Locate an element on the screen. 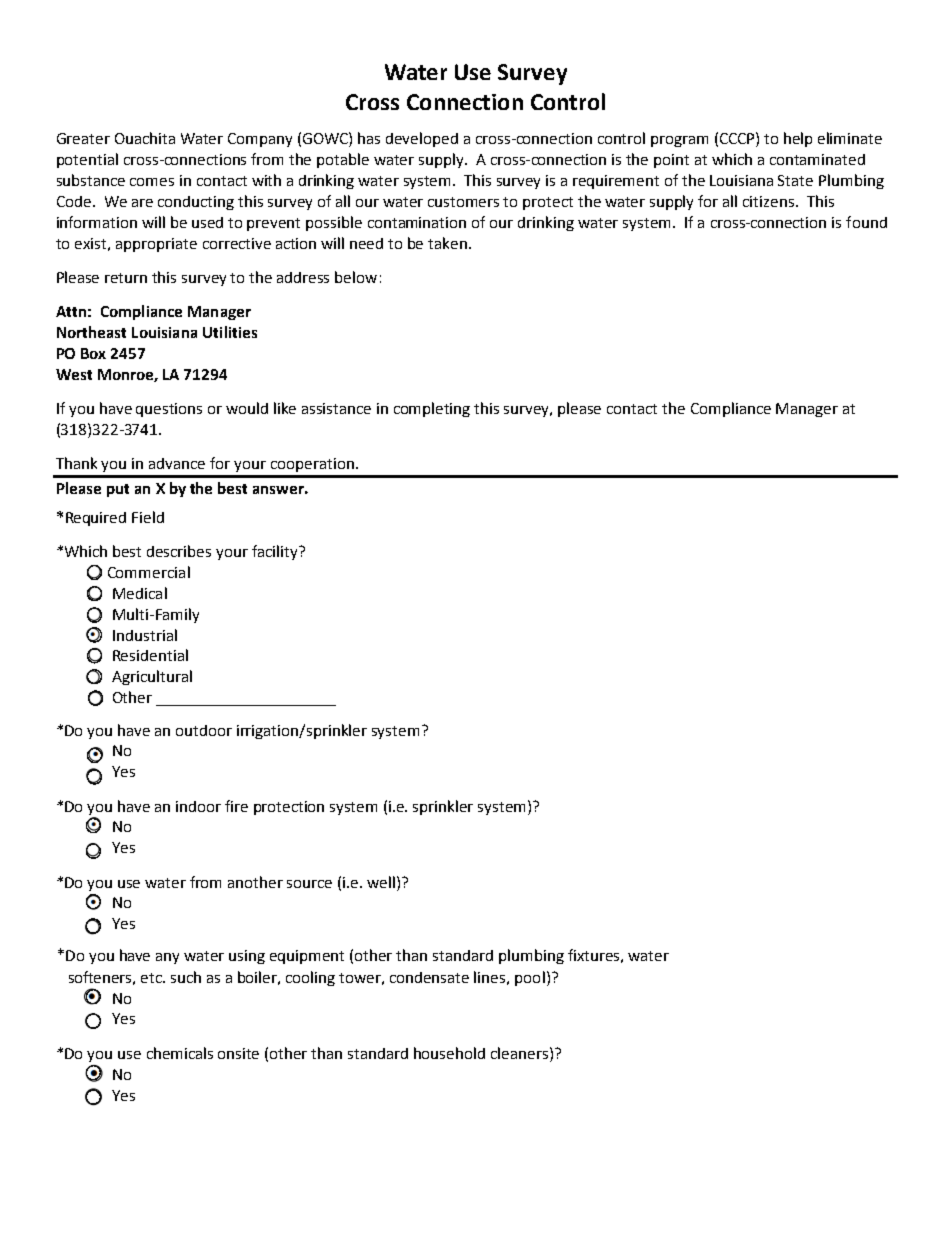 Image resolution: width=952 pixels, height=1233 pixels. completing is located at coordinates (432, 409).
